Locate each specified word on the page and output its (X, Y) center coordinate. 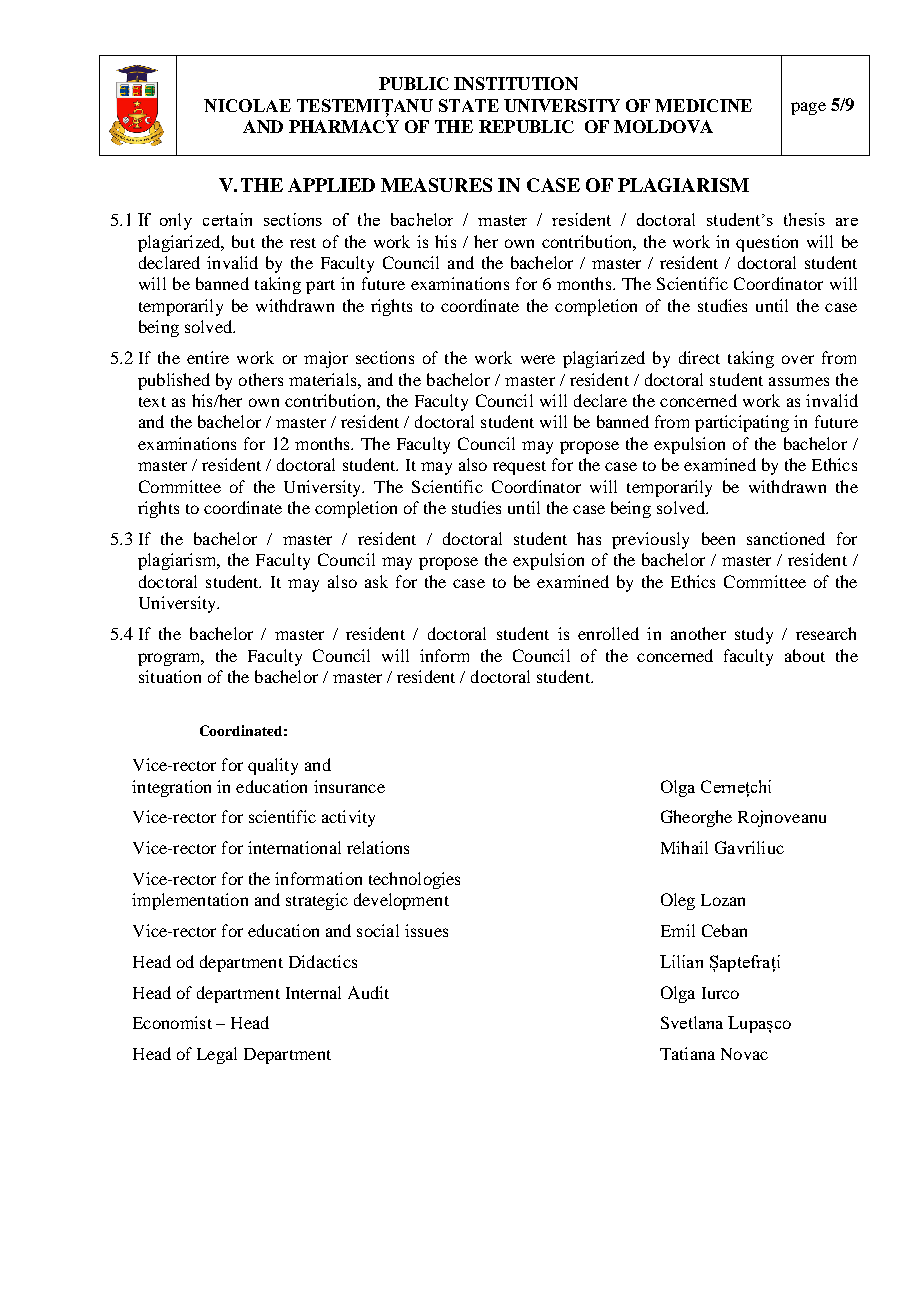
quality (273, 766)
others (261, 379)
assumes (799, 381)
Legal (217, 1055)
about (805, 655)
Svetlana (692, 1022)
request (519, 468)
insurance (349, 786)
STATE (469, 105)
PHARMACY (344, 126)
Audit (368, 992)
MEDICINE (703, 105)
